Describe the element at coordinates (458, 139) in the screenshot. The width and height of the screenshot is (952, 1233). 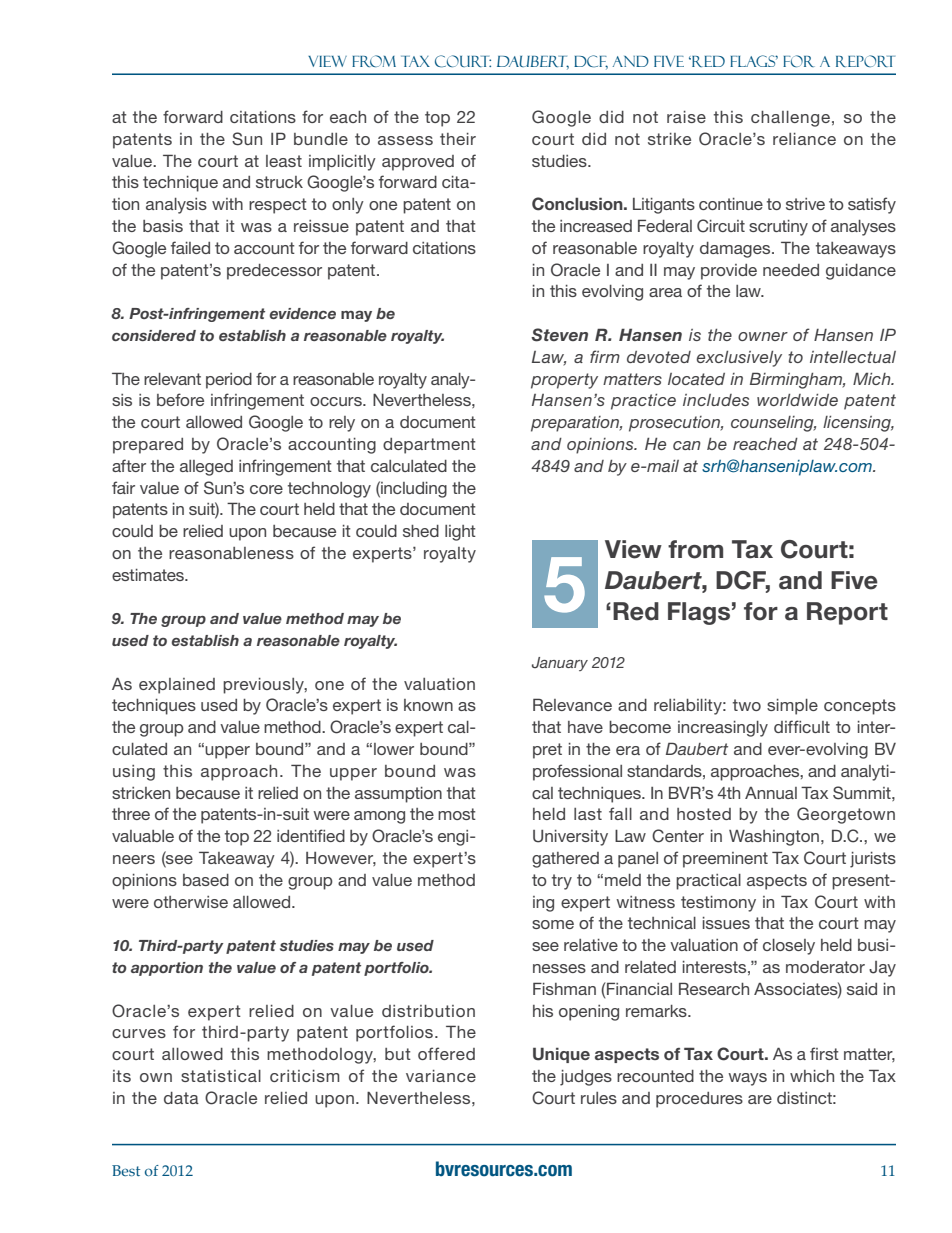
I see `their` at that location.
